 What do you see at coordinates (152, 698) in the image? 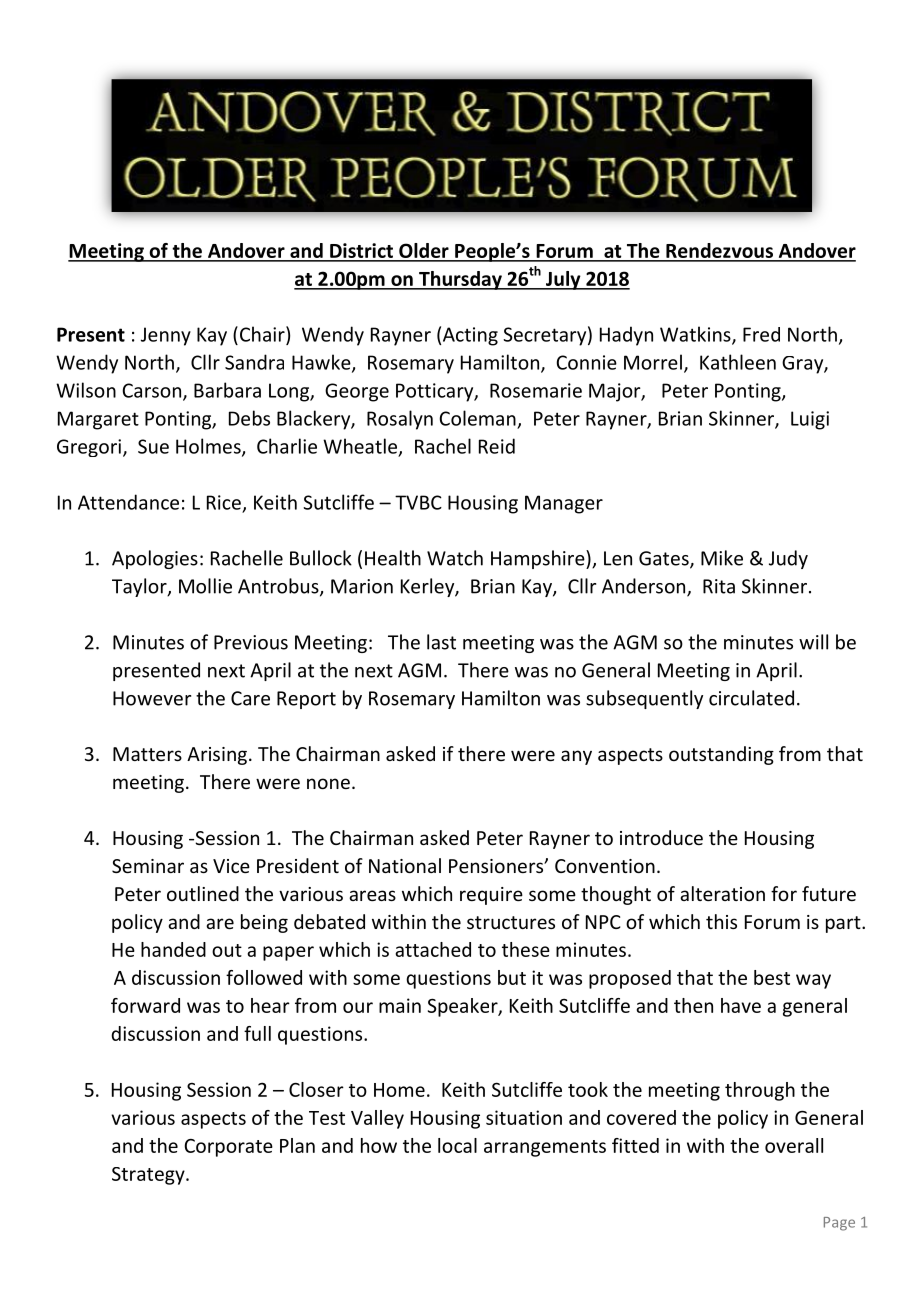
I see `However` at bounding box center [152, 698].
